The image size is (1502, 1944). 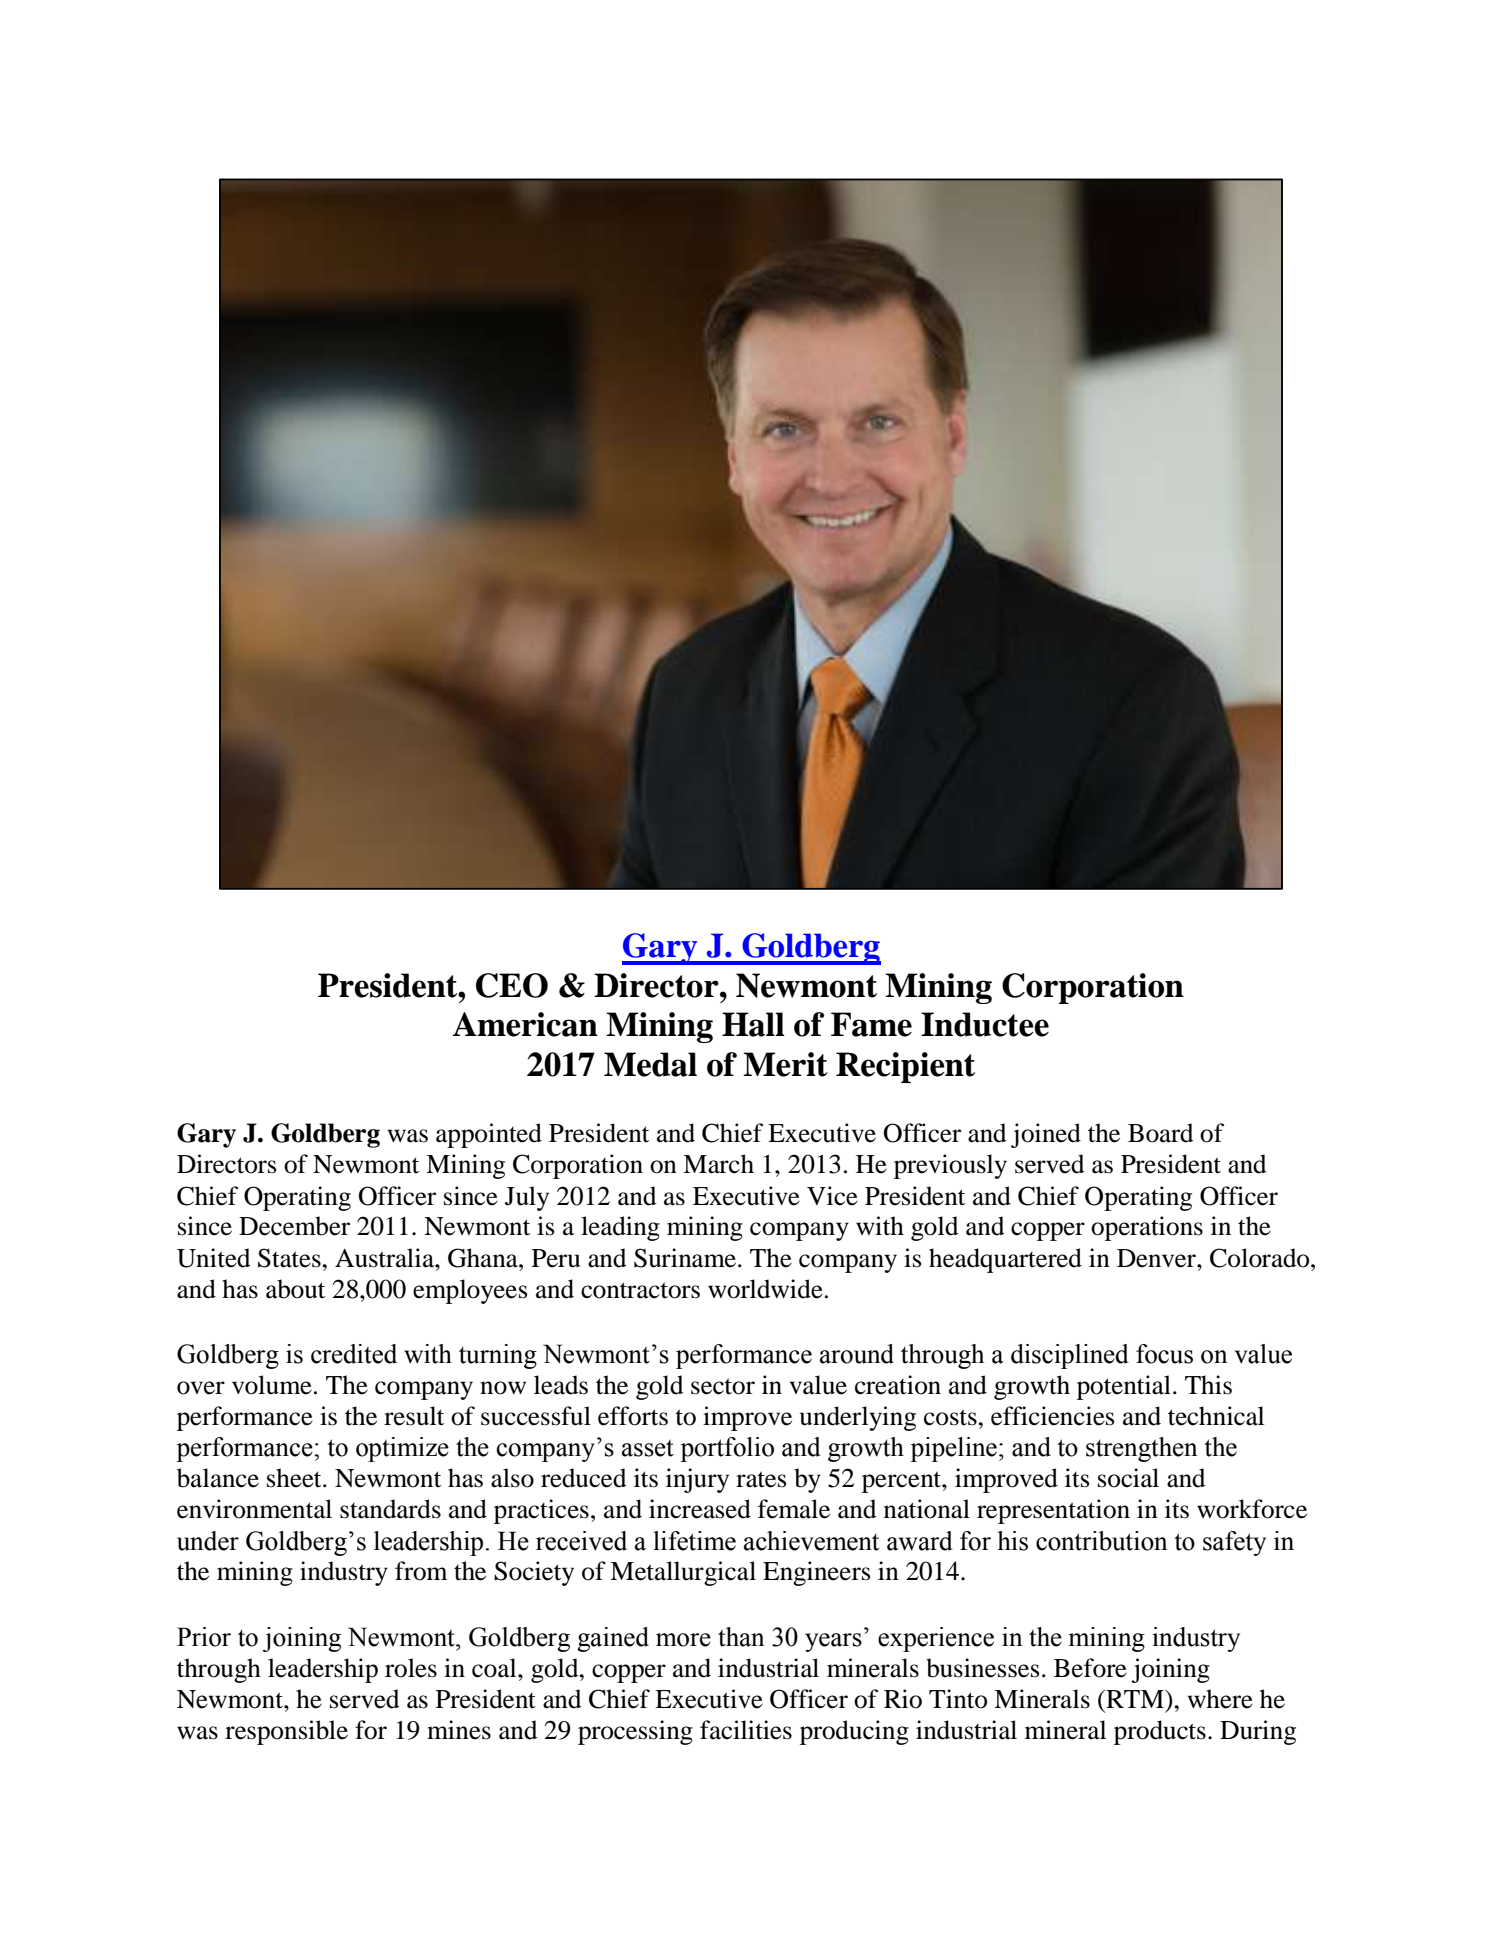 I want to click on Board, so click(x=1160, y=1133).
